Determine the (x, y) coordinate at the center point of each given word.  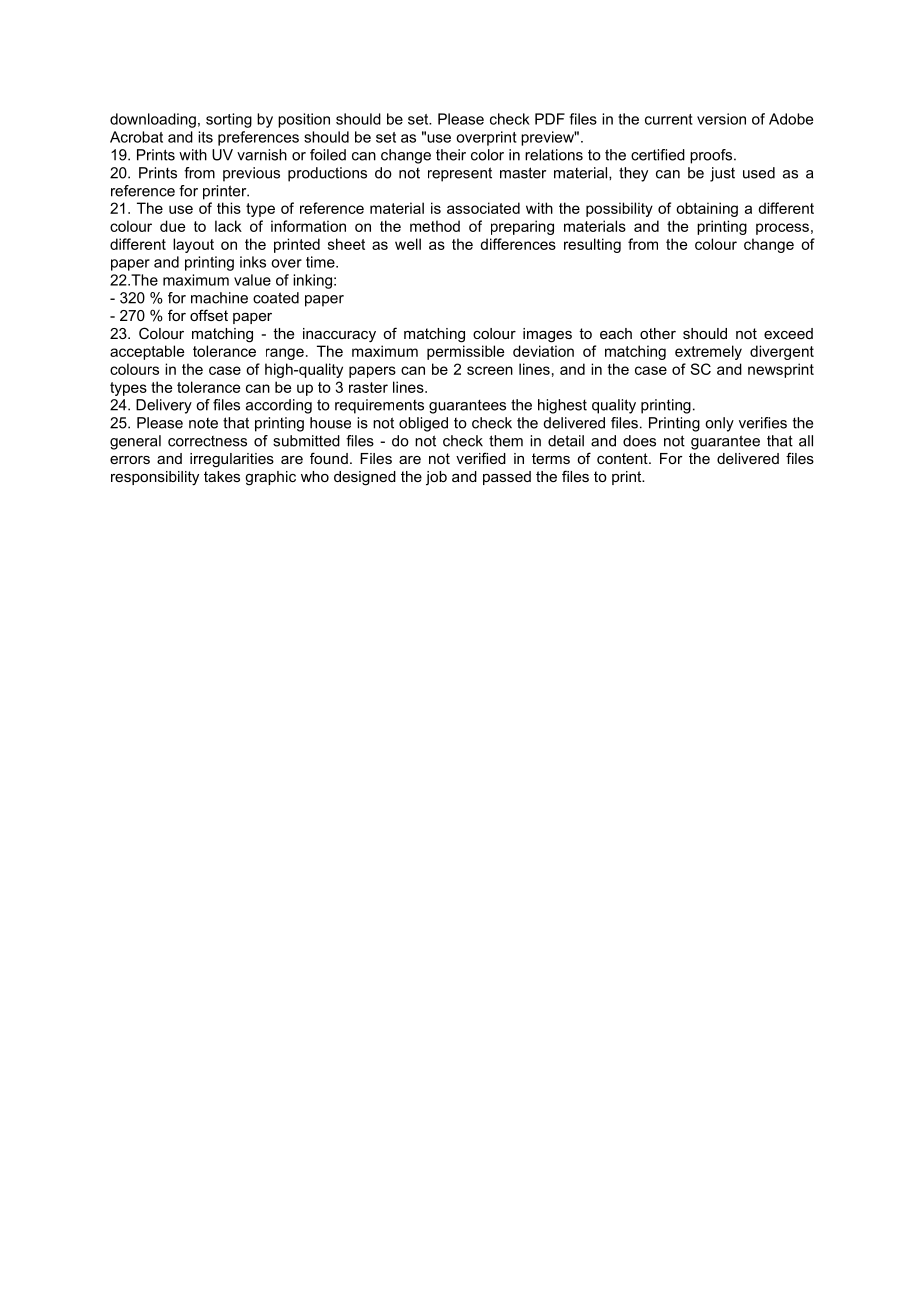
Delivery (164, 406)
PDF (550, 119)
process (782, 229)
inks (253, 262)
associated (483, 208)
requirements (379, 406)
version (721, 119)
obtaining (707, 209)
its (205, 137)
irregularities (232, 460)
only (719, 424)
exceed (788, 333)
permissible (465, 352)
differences (518, 244)
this (229, 208)
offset (209, 315)
